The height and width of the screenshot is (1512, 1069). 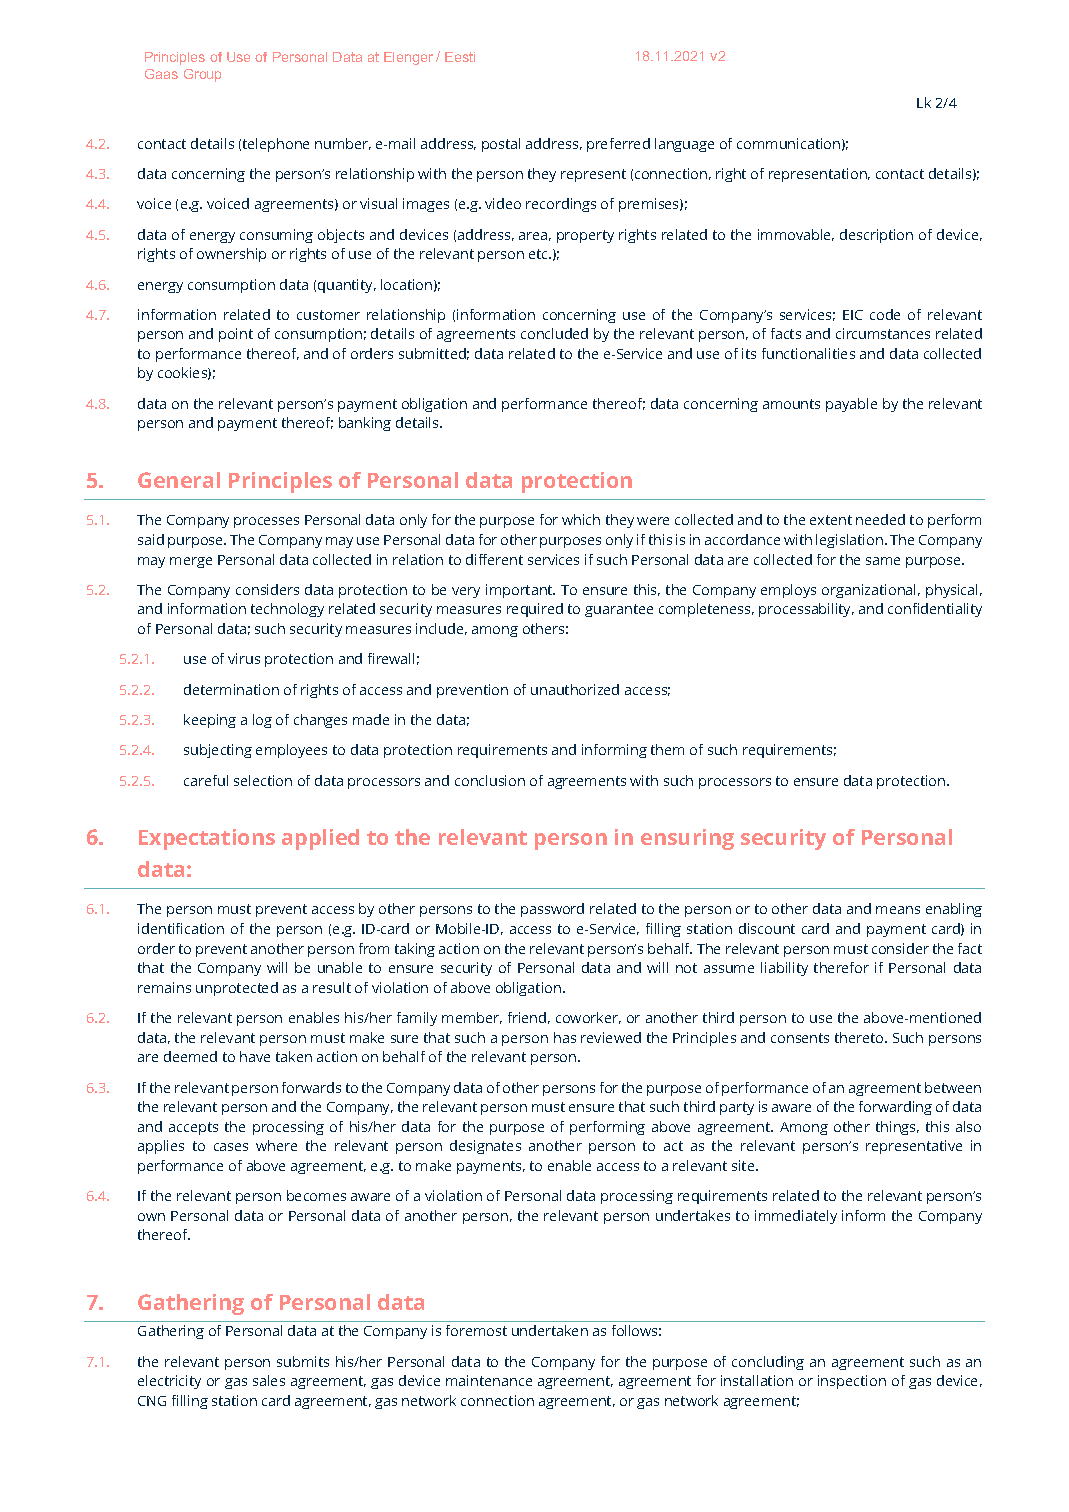 I want to click on sales, so click(x=269, y=1380).
